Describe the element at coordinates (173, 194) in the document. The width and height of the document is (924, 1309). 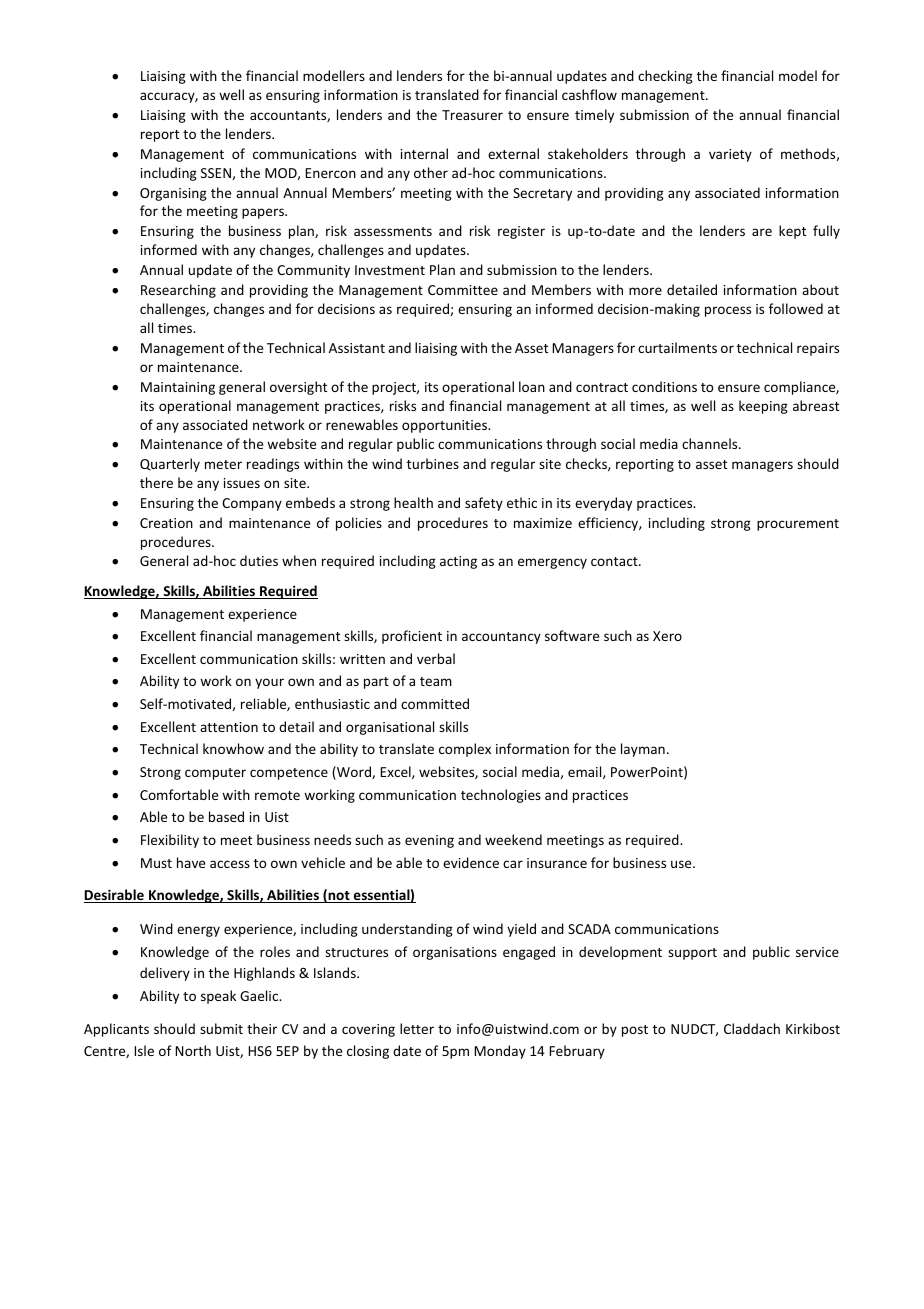
I see `Organising` at that location.
